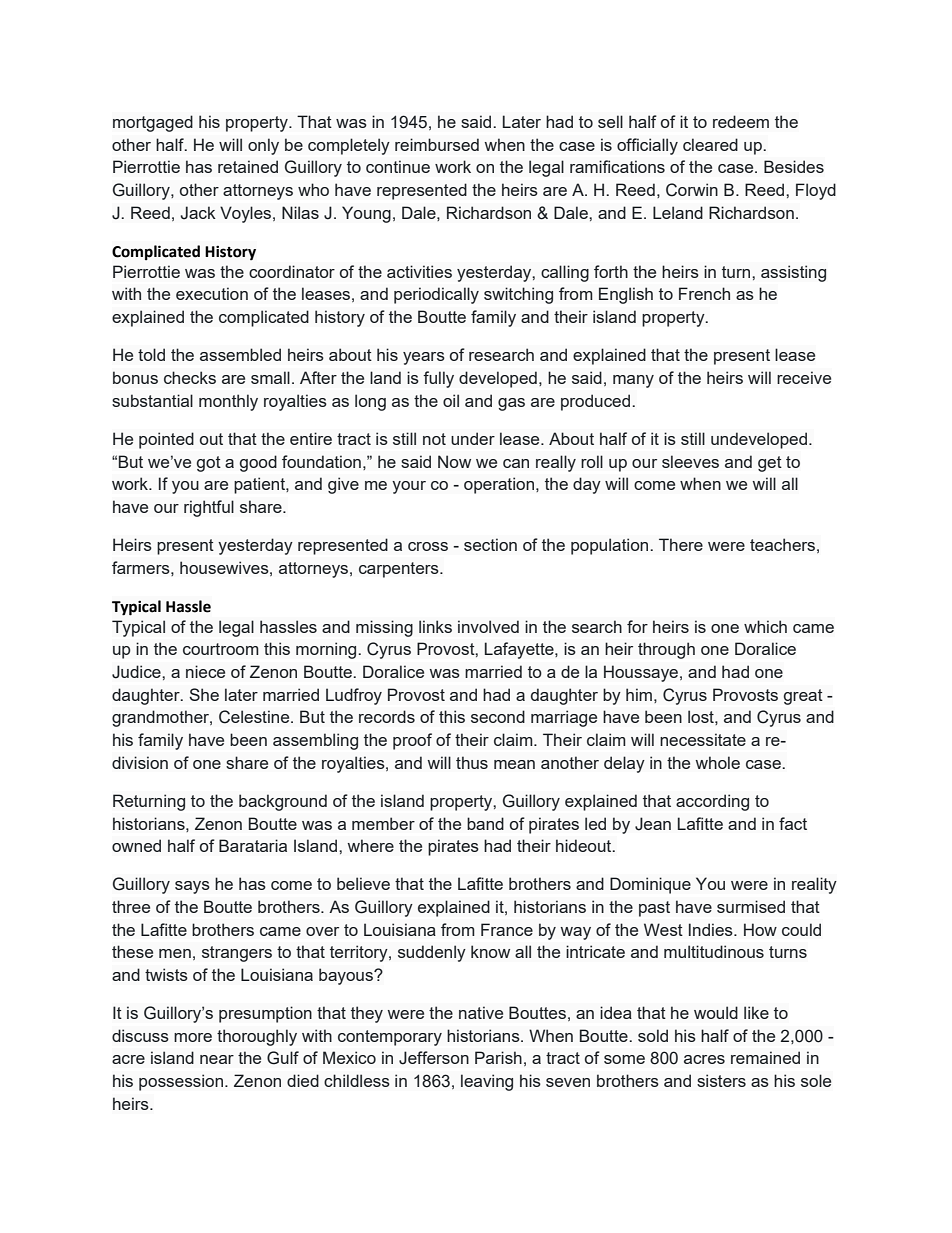 This document has width=952, height=1233. What do you see at coordinates (248, 166) in the document?
I see `retained` at bounding box center [248, 166].
